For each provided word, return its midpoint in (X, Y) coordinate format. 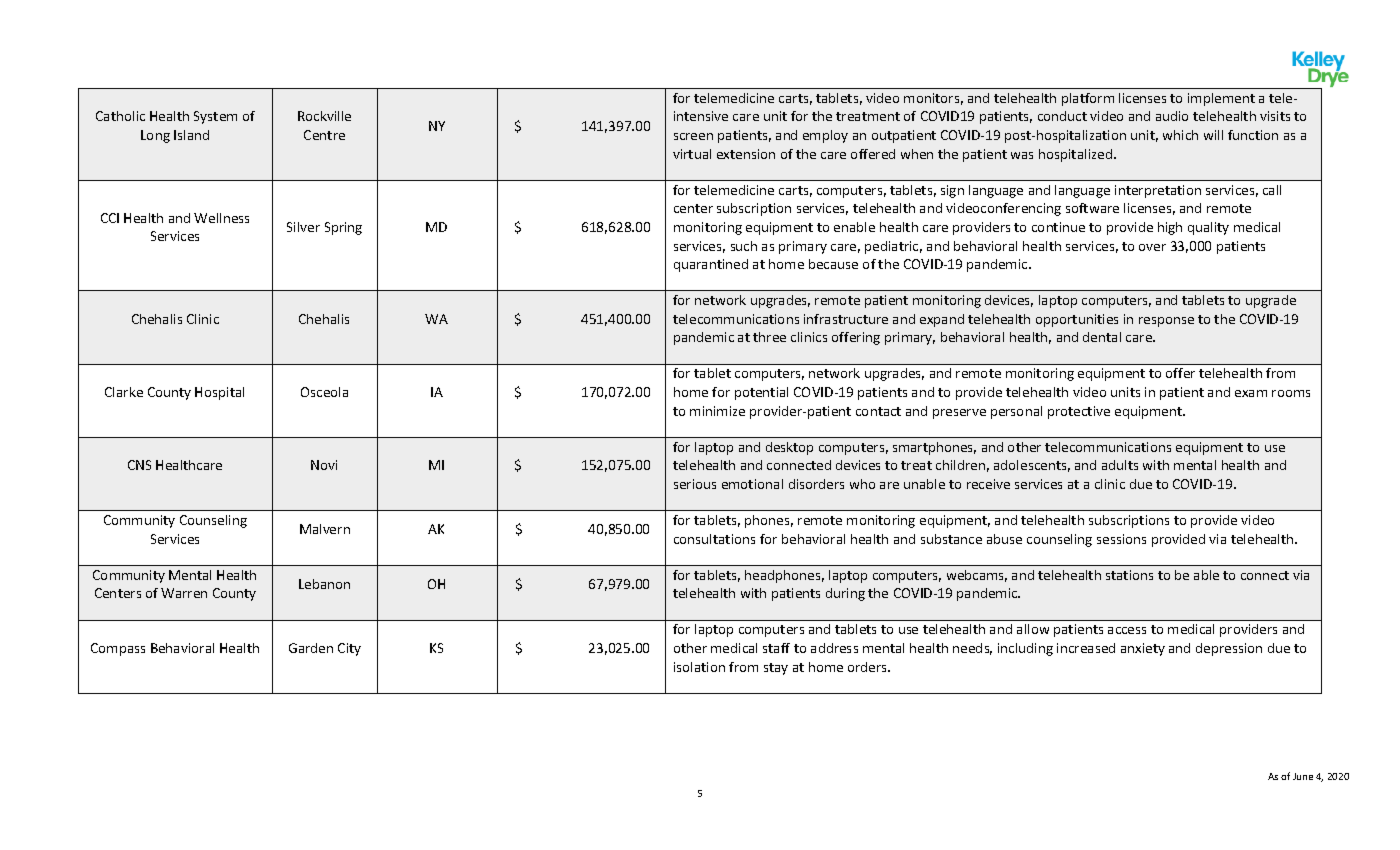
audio (1172, 116)
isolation (699, 667)
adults (1120, 465)
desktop (789, 448)
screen (693, 136)
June (1303, 776)
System (215, 117)
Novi (324, 465)
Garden (311, 648)
